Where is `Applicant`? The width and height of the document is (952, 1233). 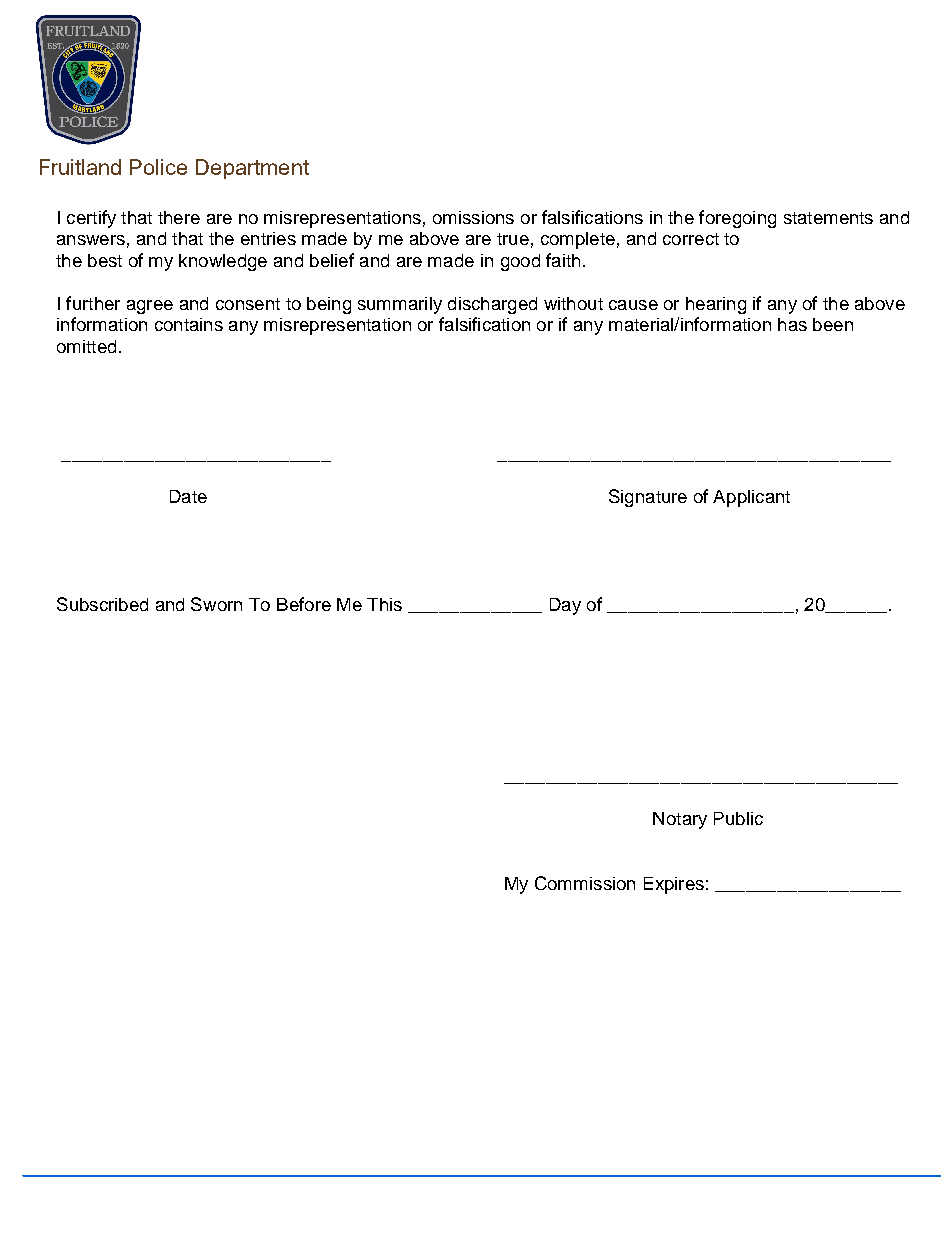
Applicant is located at coordinates (751, 498).
